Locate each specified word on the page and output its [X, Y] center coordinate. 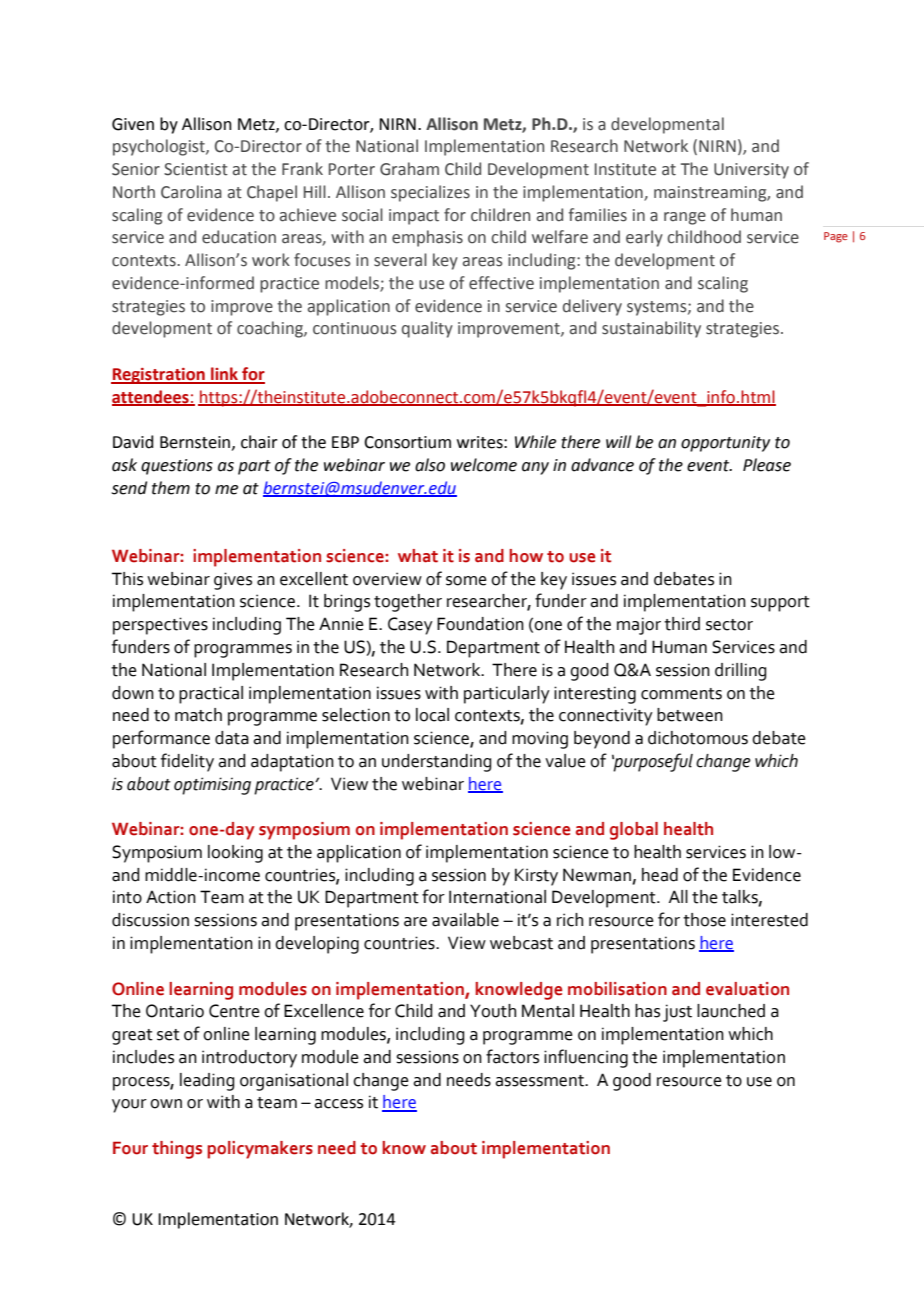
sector [729, 625]
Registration [159, 376]
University [751, 171]
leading [207, 1082]
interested [769, 920]
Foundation [480, 624]
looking [235, 854]
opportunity [725, 444]
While [535, 442]
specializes [430, 193]
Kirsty [536, 877]
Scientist [196, 169]
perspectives [160, 626]
